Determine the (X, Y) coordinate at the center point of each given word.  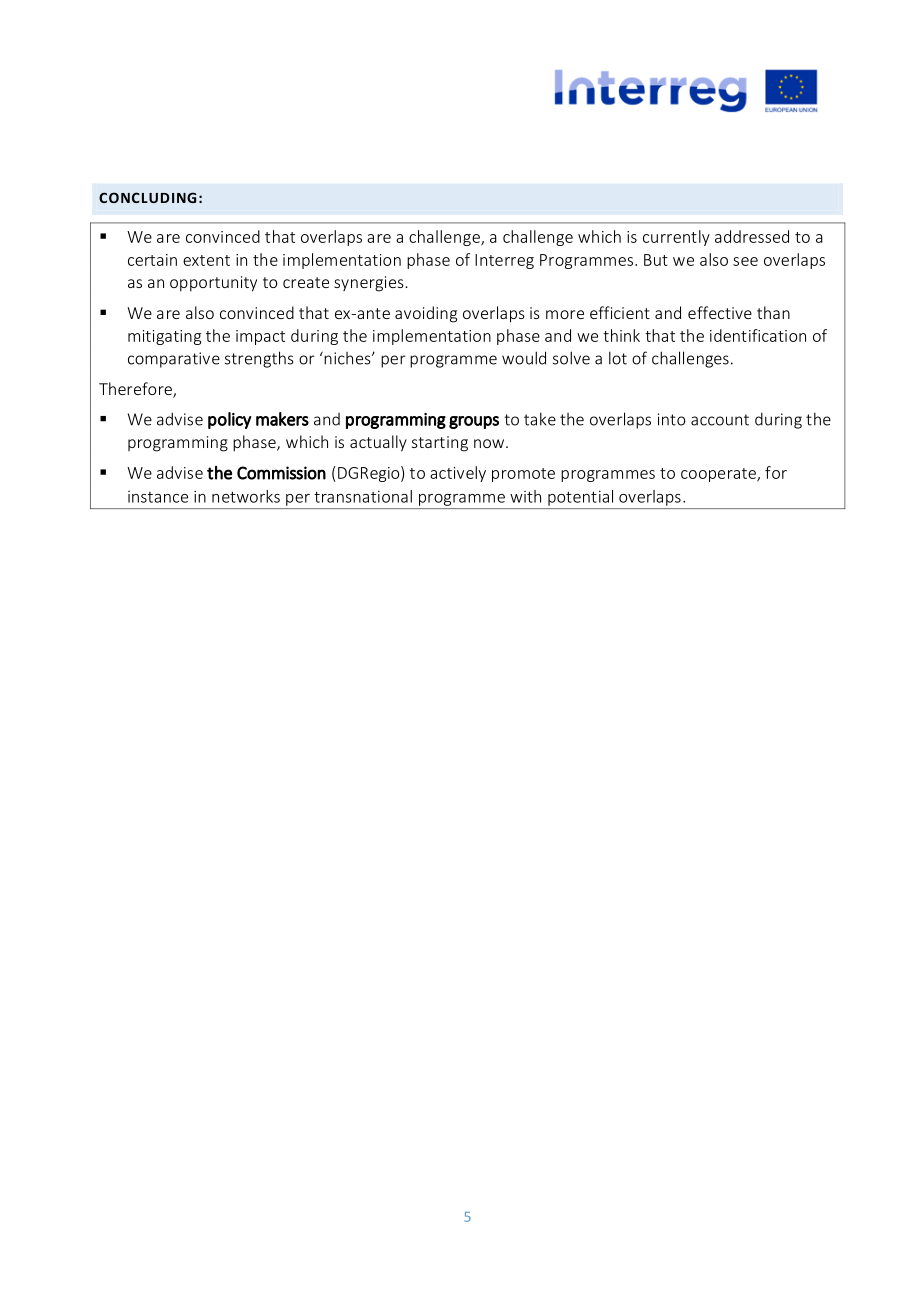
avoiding (426, 314)
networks (246, 496)
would (524, 358)
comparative (174, 360)
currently (676, 238)
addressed (752, 236)
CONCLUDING (147, 197)
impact (260, 337)
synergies (370, 284)
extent (206, 260)
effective (720, 312)
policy (229, 420)
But (656, 260)
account (720, 420)
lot (618, 358)
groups (474, 422)
